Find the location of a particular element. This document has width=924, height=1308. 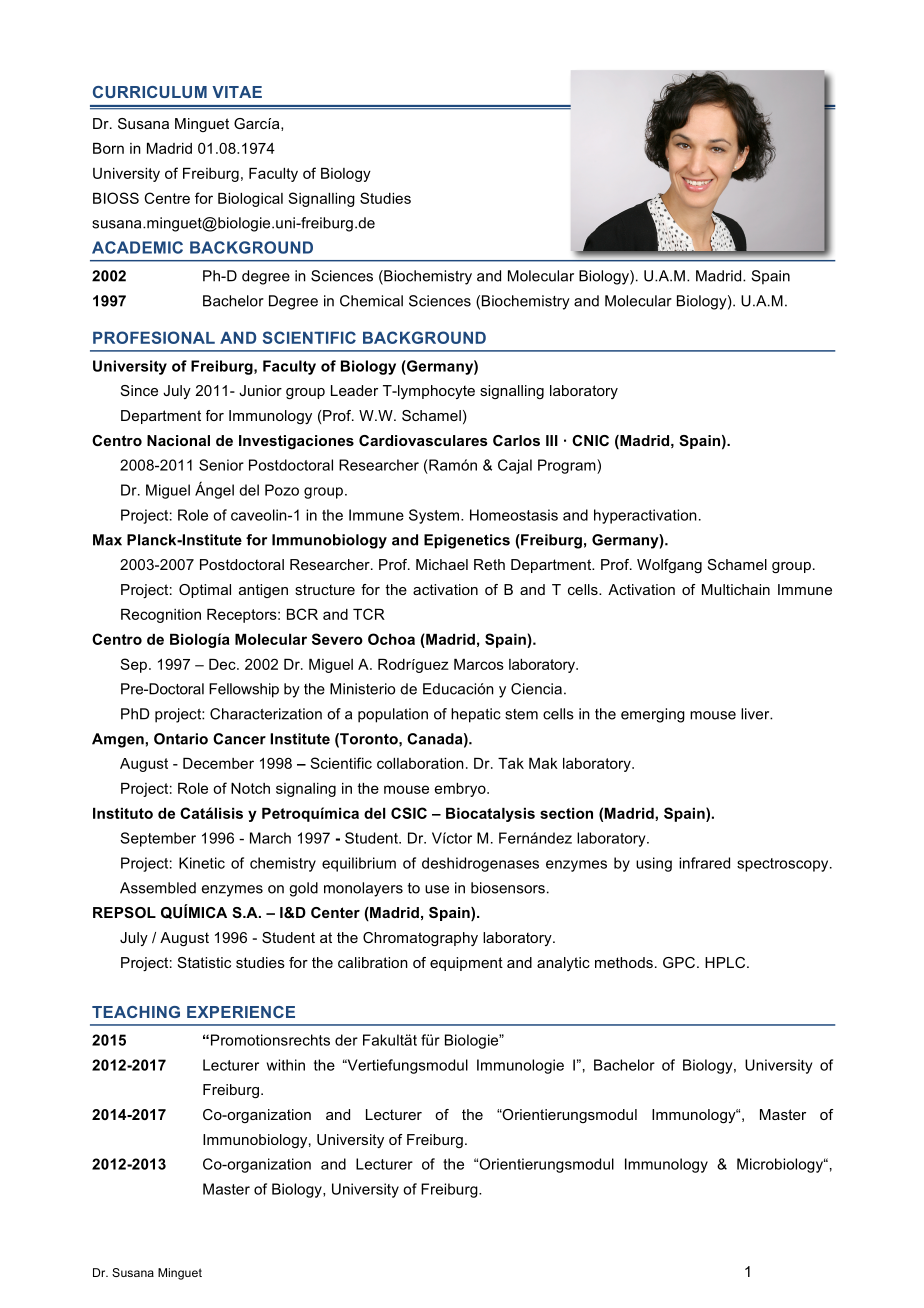

Multichain is located at coordinates (736, 589).
